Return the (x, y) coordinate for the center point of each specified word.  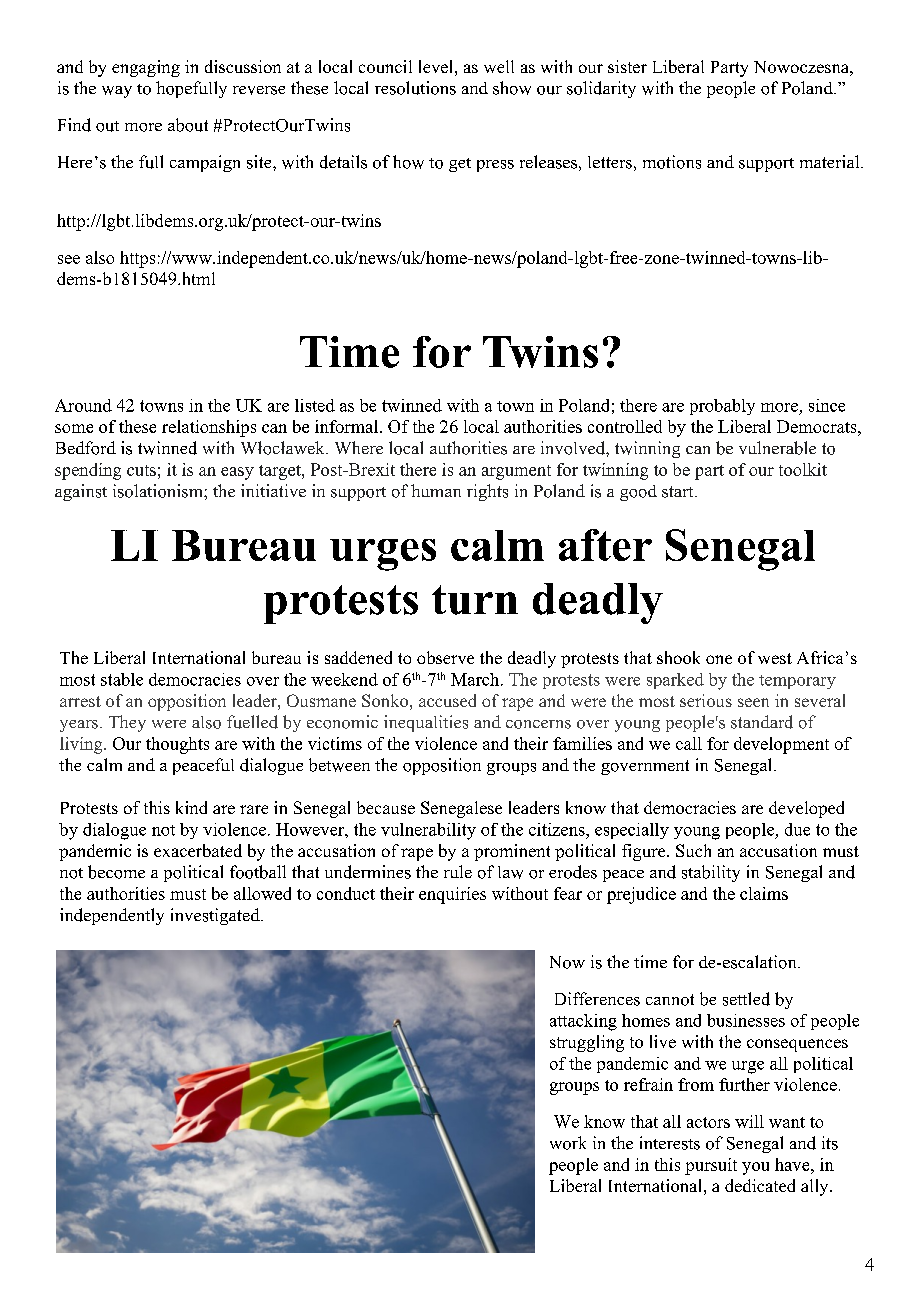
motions (672, 162)
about (188, 125)
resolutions (415, 88)
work (568, 1143)
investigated (216, 916)
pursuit (711, 1166)
